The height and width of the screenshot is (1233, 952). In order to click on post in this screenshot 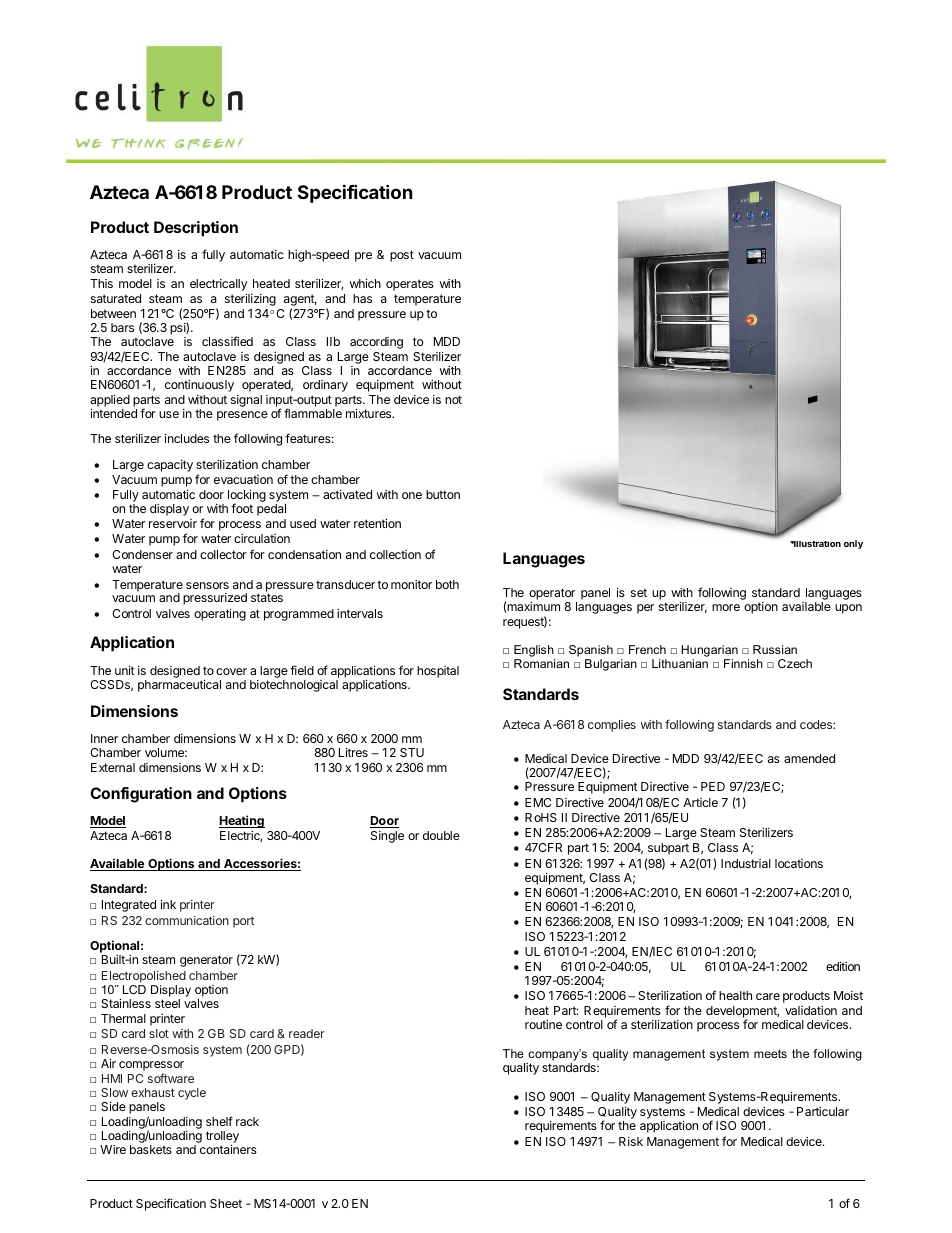, I will do `click(402, 256)`.
